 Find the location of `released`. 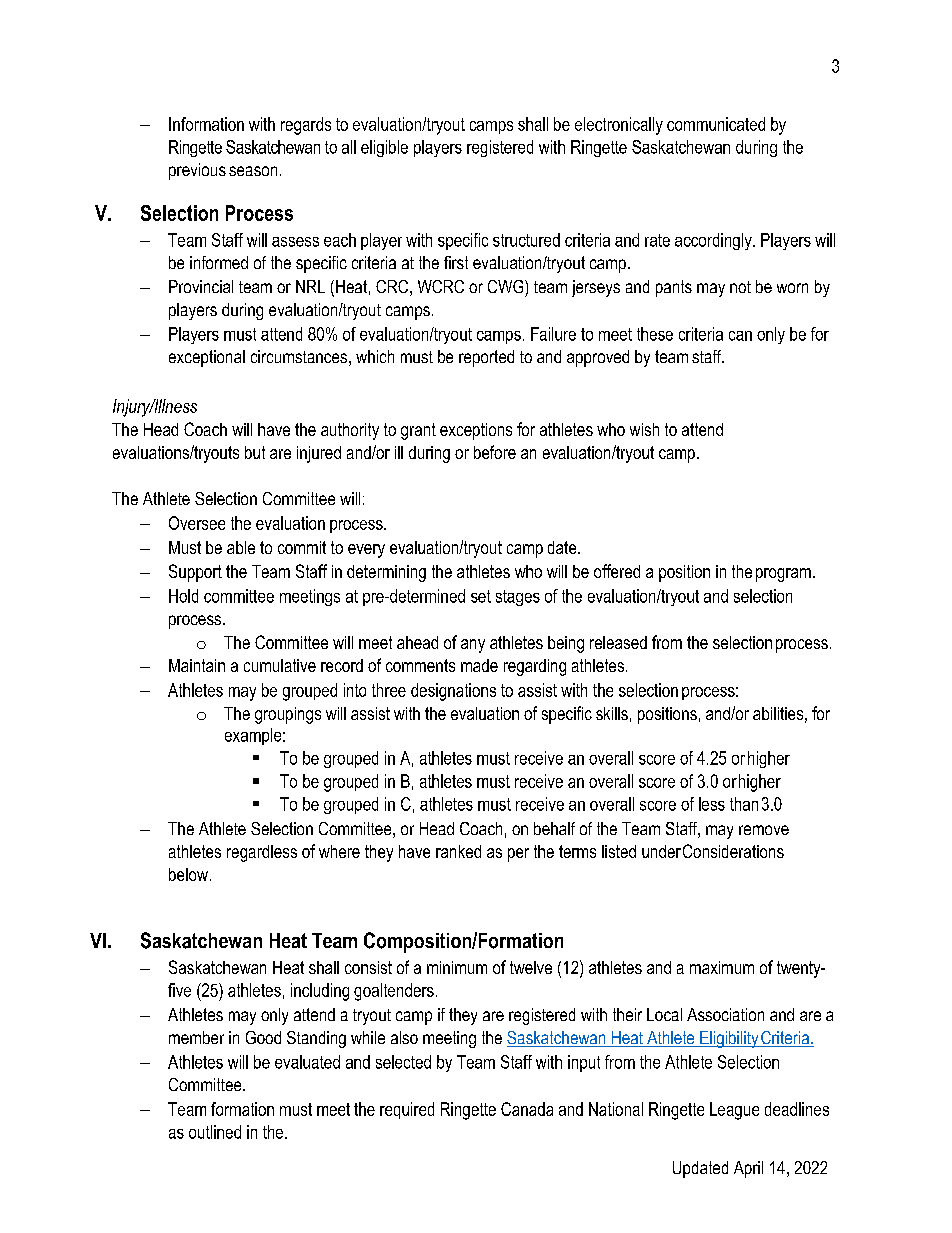

released is located at coordinates (618, 642).
